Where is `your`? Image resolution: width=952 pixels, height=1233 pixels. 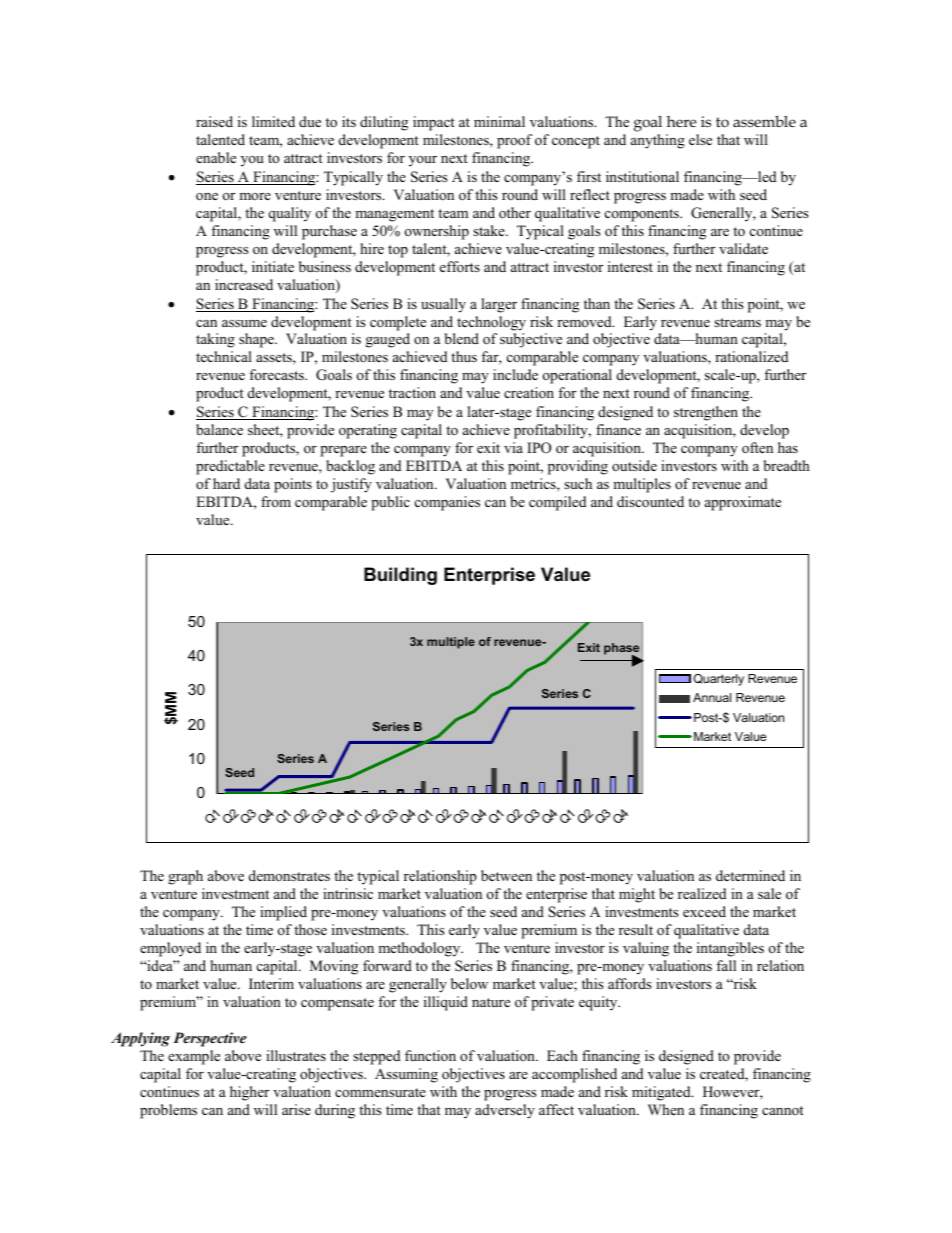 your is located at coordinates (423, 161).
